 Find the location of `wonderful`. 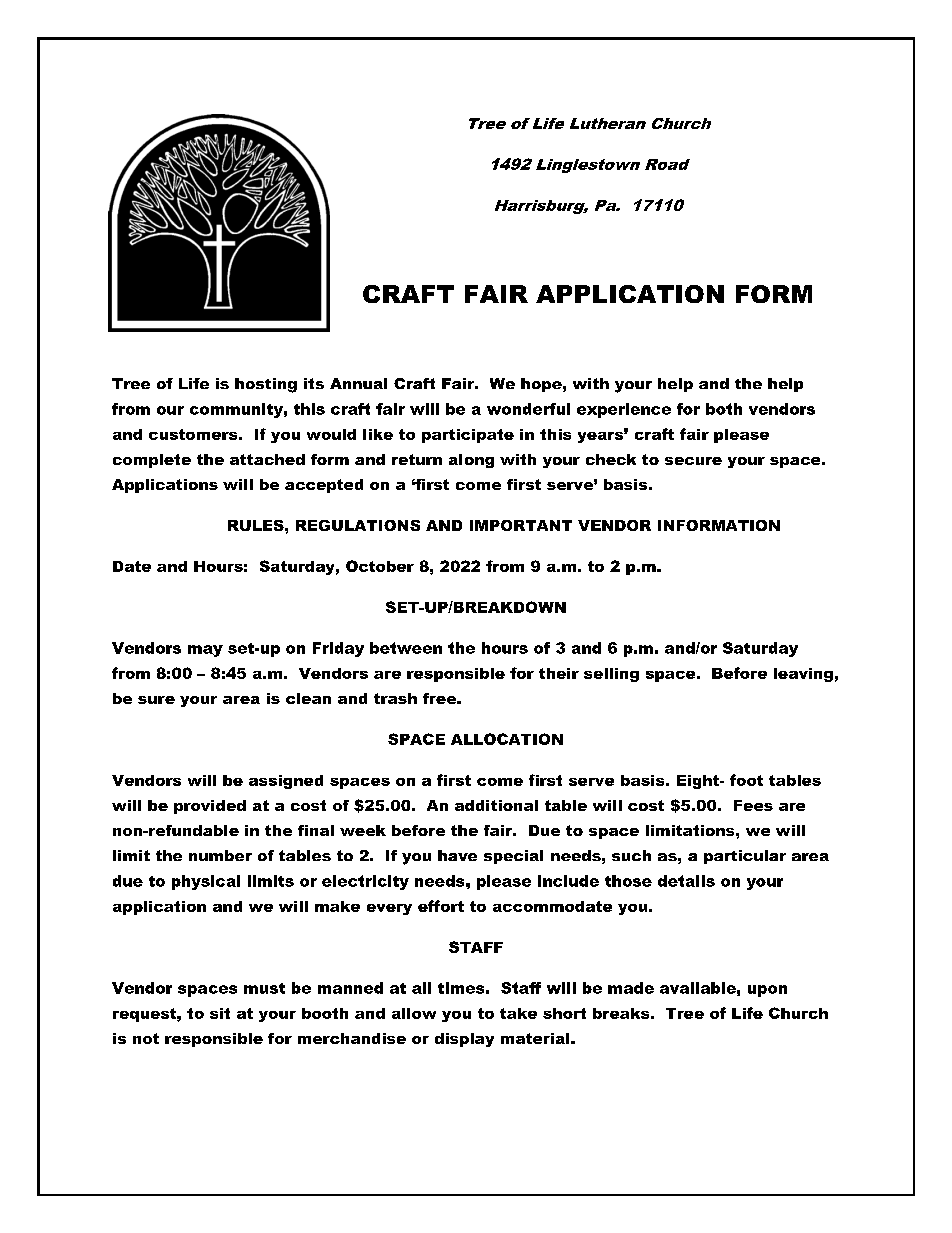

wonderful is located at coordinates (528, 409).
